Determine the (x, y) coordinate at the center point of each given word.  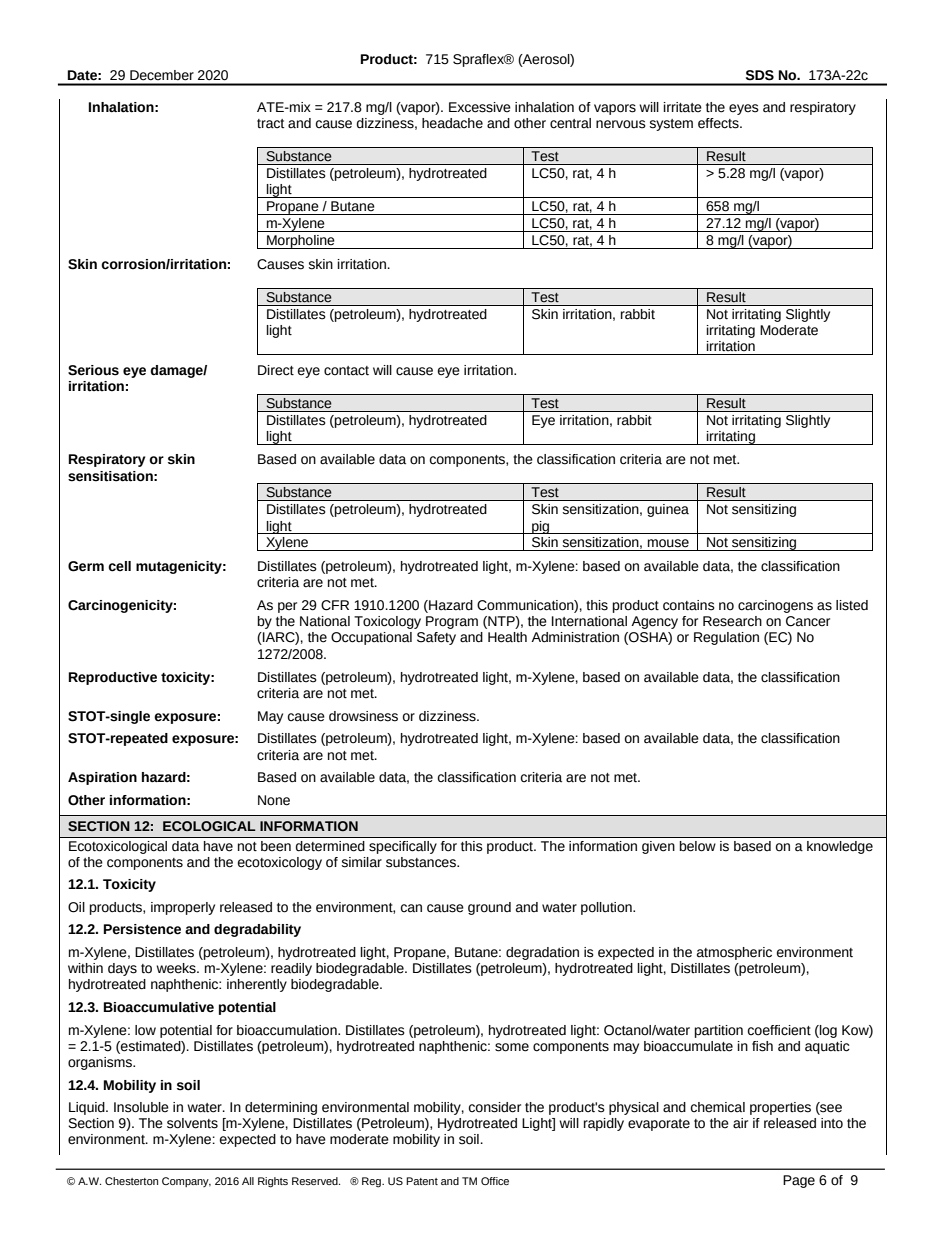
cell (119, 566)
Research (732, 621)
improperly (183, 908)
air (740, 1123)
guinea (668, 510)
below (698, 846)
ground (489, 908)
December (162, 75)
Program (452, 622)
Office (495, 1181)
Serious (93, 370)
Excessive (480, 107)
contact (346, 371)
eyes (744, 109)
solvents (192, 1123)
